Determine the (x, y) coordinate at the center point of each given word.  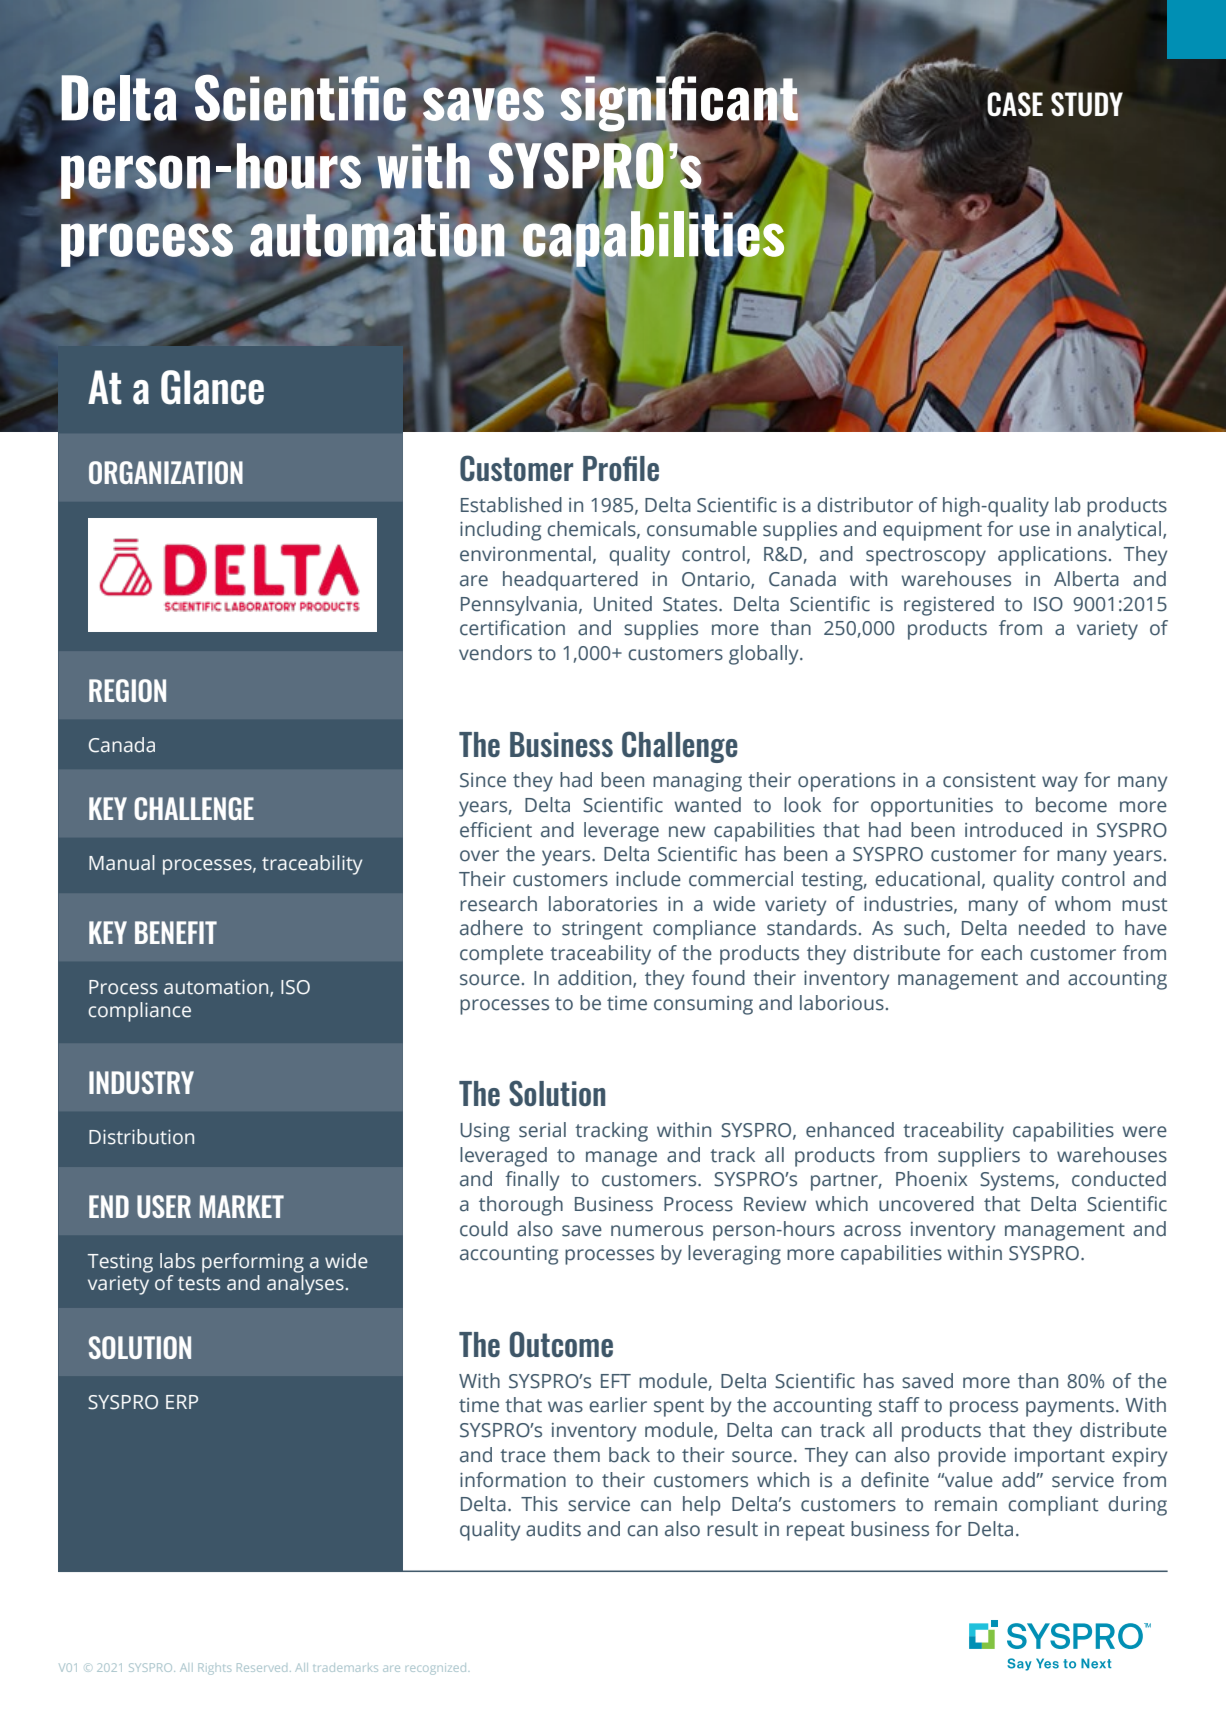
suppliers (979, 1157)
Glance (212, 387)
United (623, 604)
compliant (1053, 1506)
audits (553, 1529)
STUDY (1087, 104)
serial (542, 1130)
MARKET (241, 1206)
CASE (1015, 104)
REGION (127, 690)
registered (949, 606)
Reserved (262, 1667)
